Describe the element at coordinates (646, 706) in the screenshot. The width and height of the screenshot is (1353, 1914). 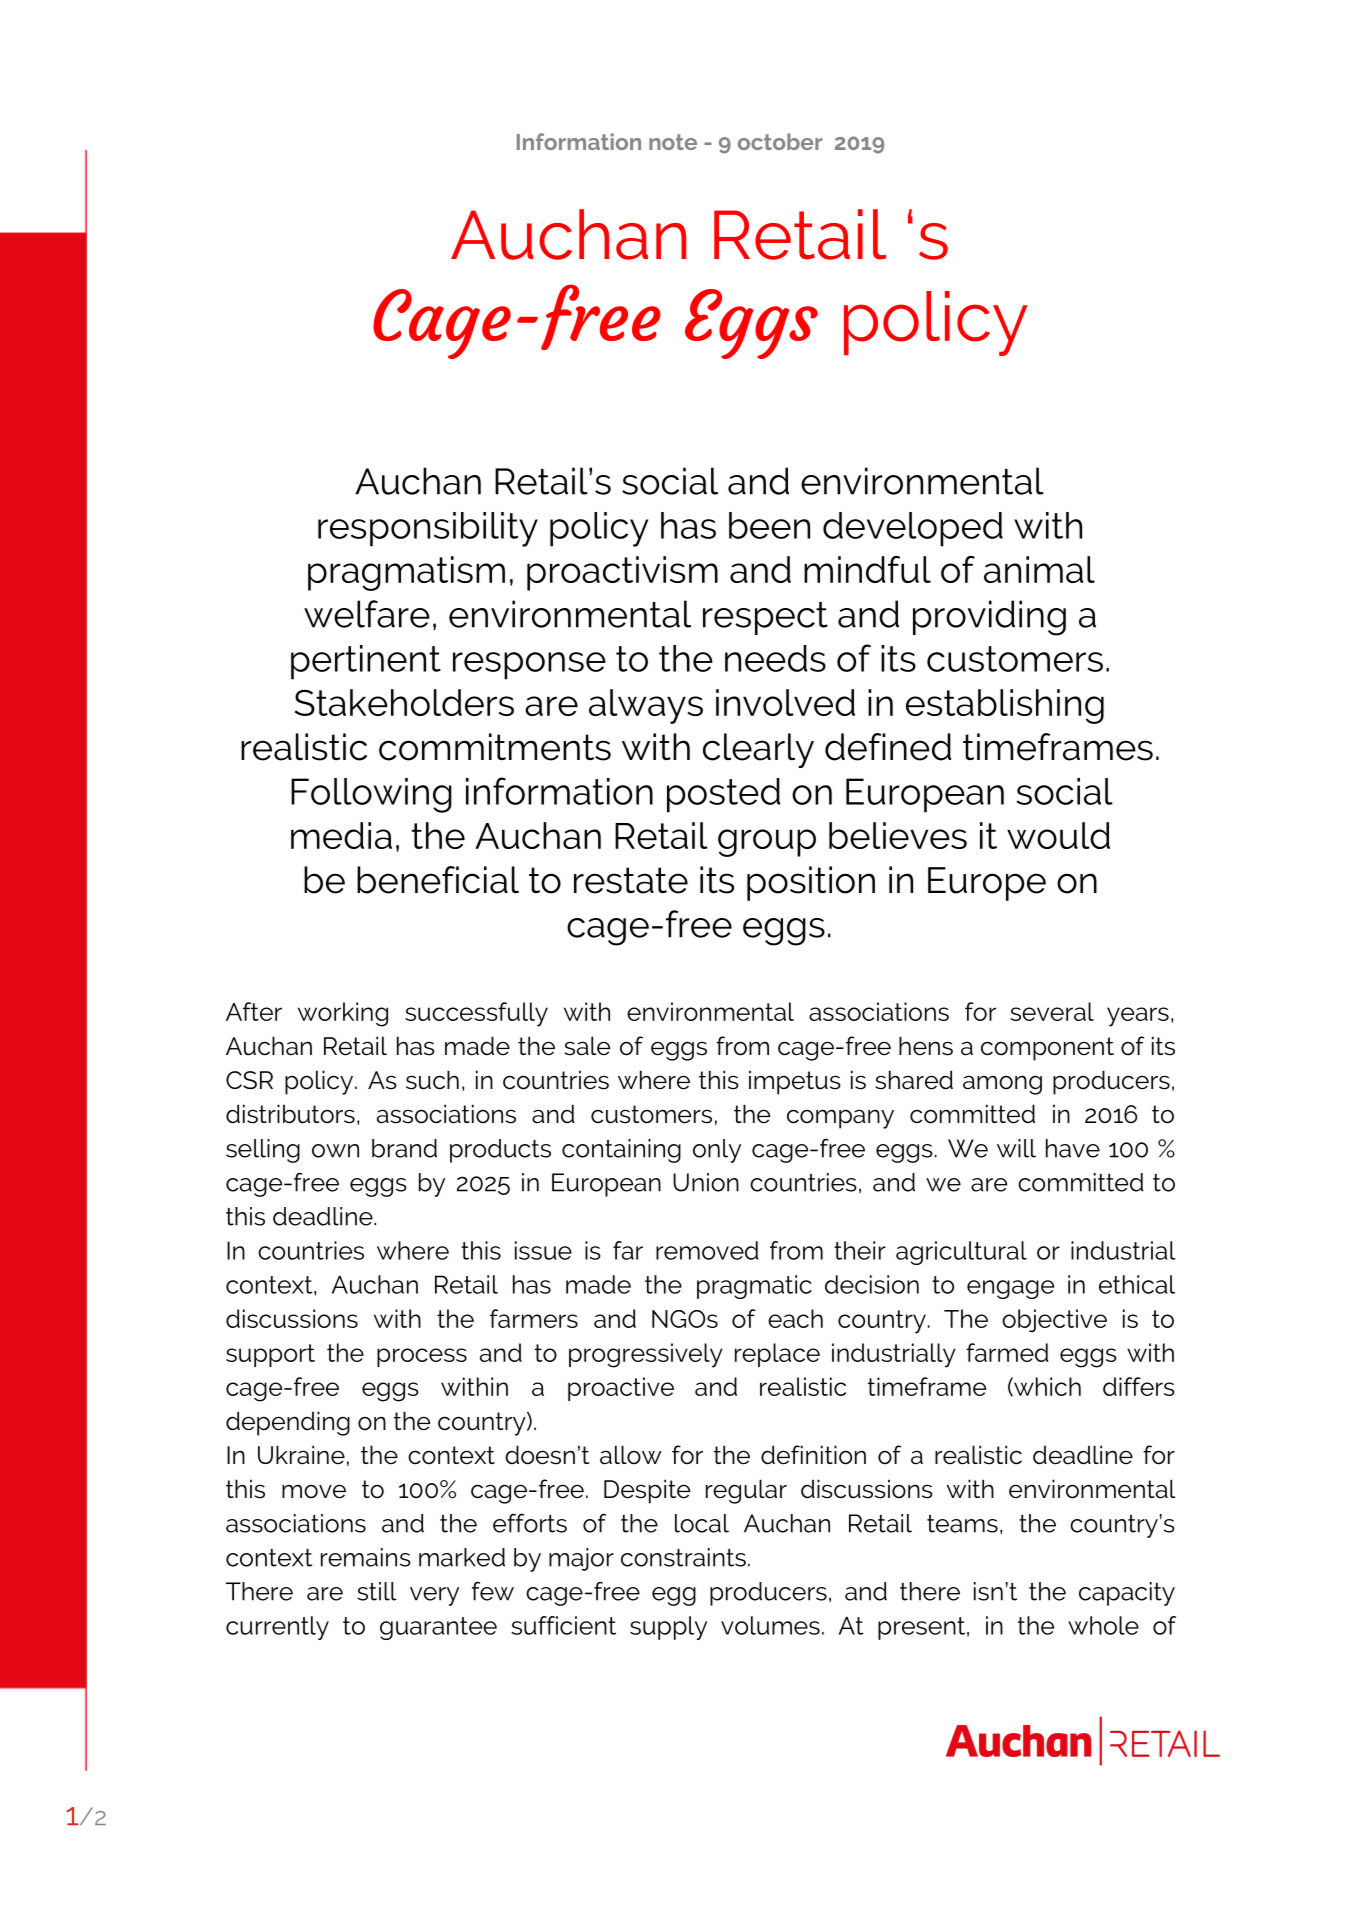
I see `always` at that location.
